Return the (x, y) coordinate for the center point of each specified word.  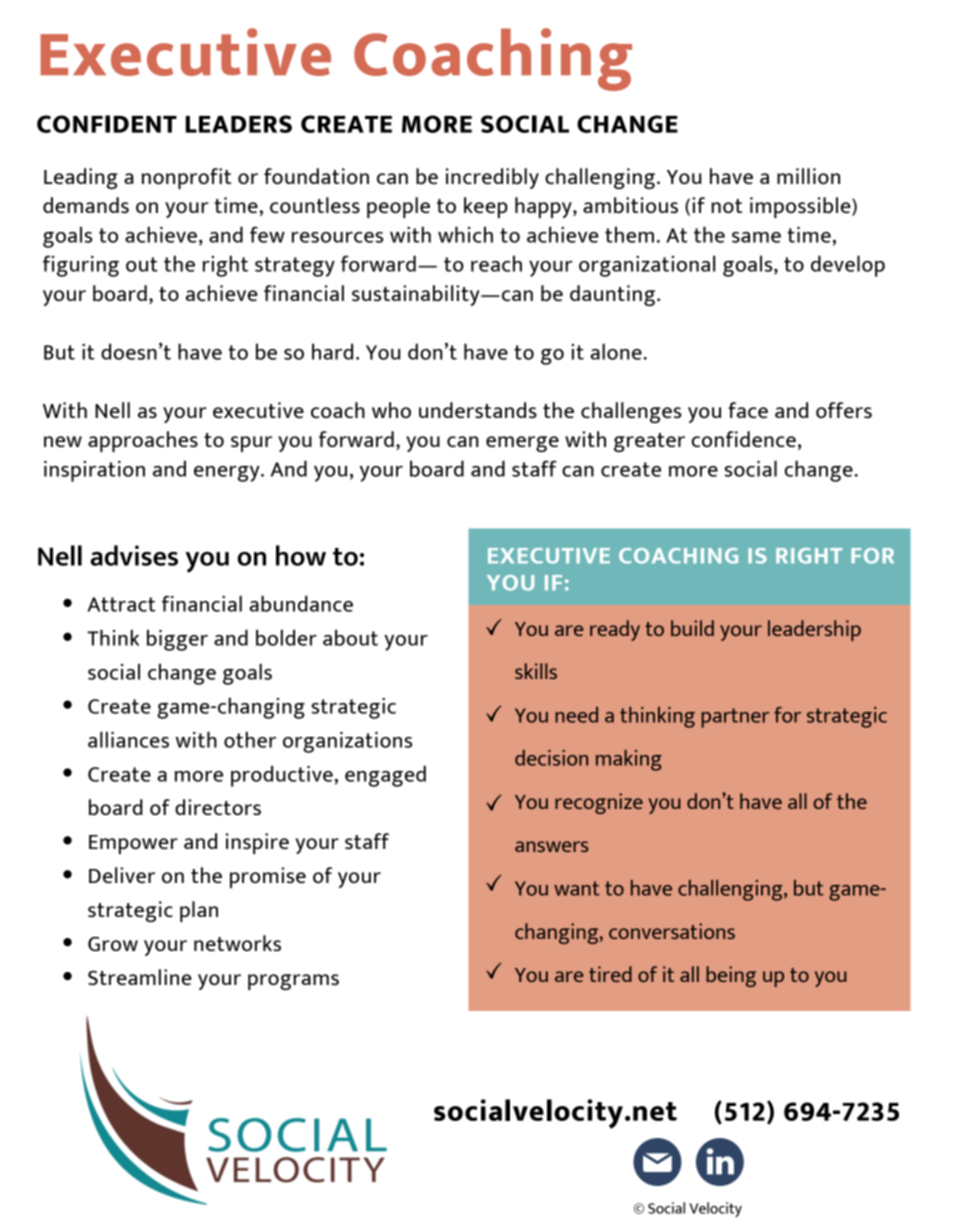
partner (735, 718)
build (692, 628)
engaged (385, 776)
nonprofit (186, 178)
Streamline (140, 977)
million (808, 176)
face (748, 410)
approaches (143, 441)
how (301, 555)
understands (478, 410)
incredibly (492, 178)
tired (610, 974)
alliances (128, 739)
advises (134, 555)
